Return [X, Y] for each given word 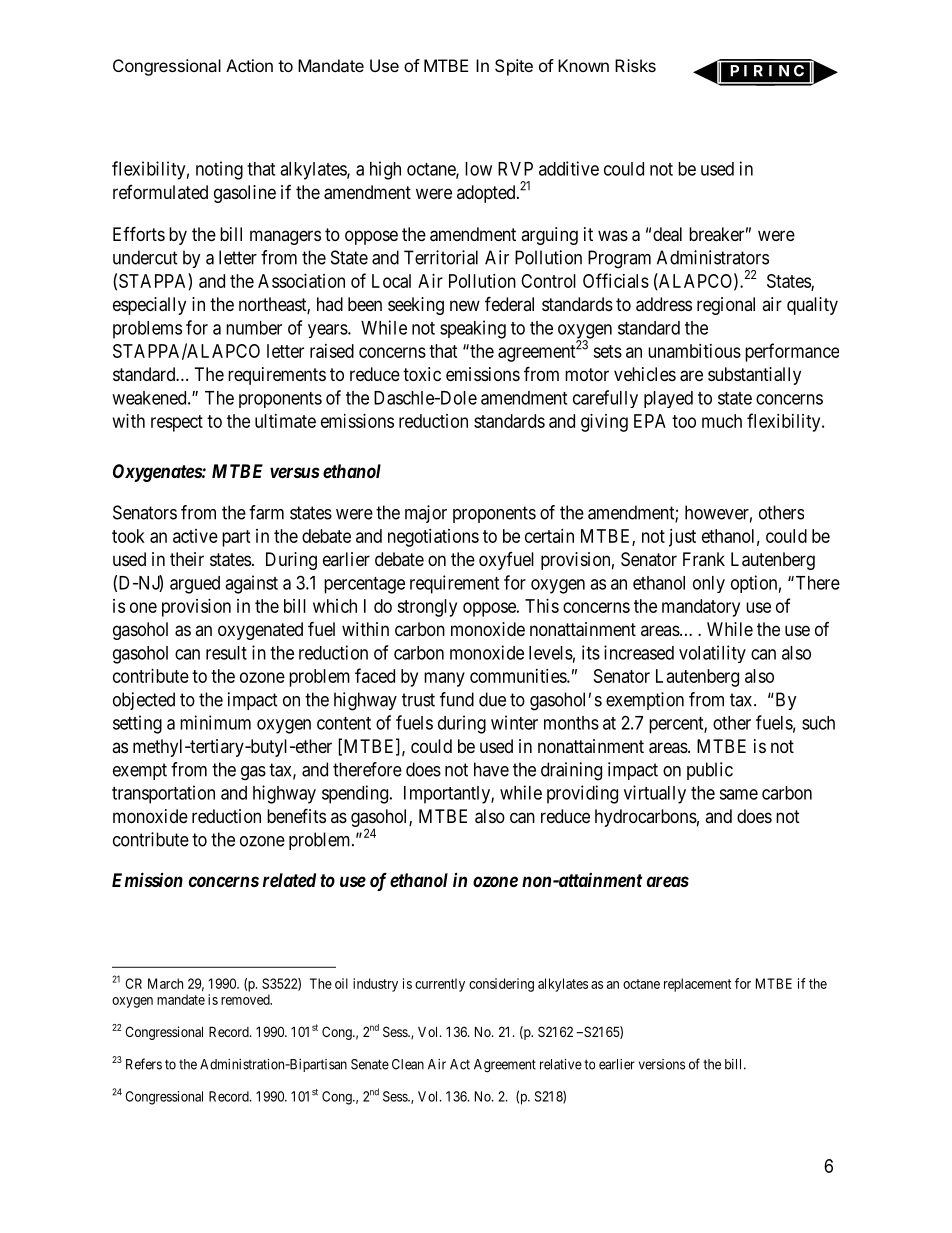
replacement [697, 985]
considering [501, 985]
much [722, 421]
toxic [422, 374]
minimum [215, 722]
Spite [514, 67]
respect [177, 423]
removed [246, 999]
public [710, 771]
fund [457, 699]
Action [249, 65]
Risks [635, 65]
